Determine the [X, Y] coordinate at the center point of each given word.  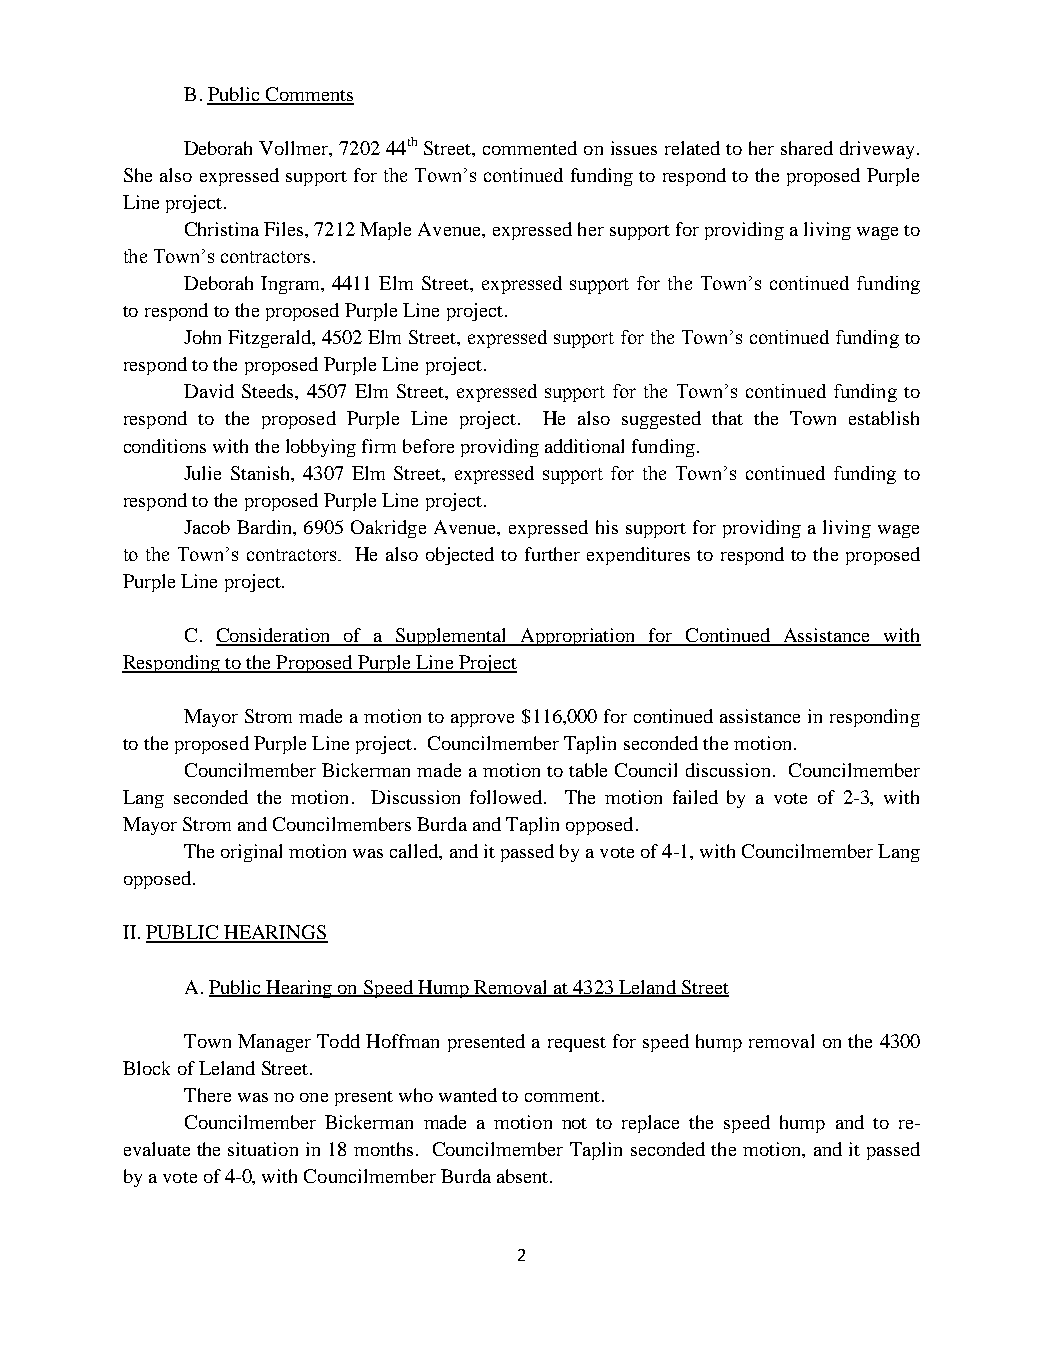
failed [695, 797]
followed [507, 797]
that [727, 418]
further [552, 554]
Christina [222, 229]
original [251, 853]
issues [634, 148]
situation [263, 1149]
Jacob [207, 527]
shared [807, 148]
